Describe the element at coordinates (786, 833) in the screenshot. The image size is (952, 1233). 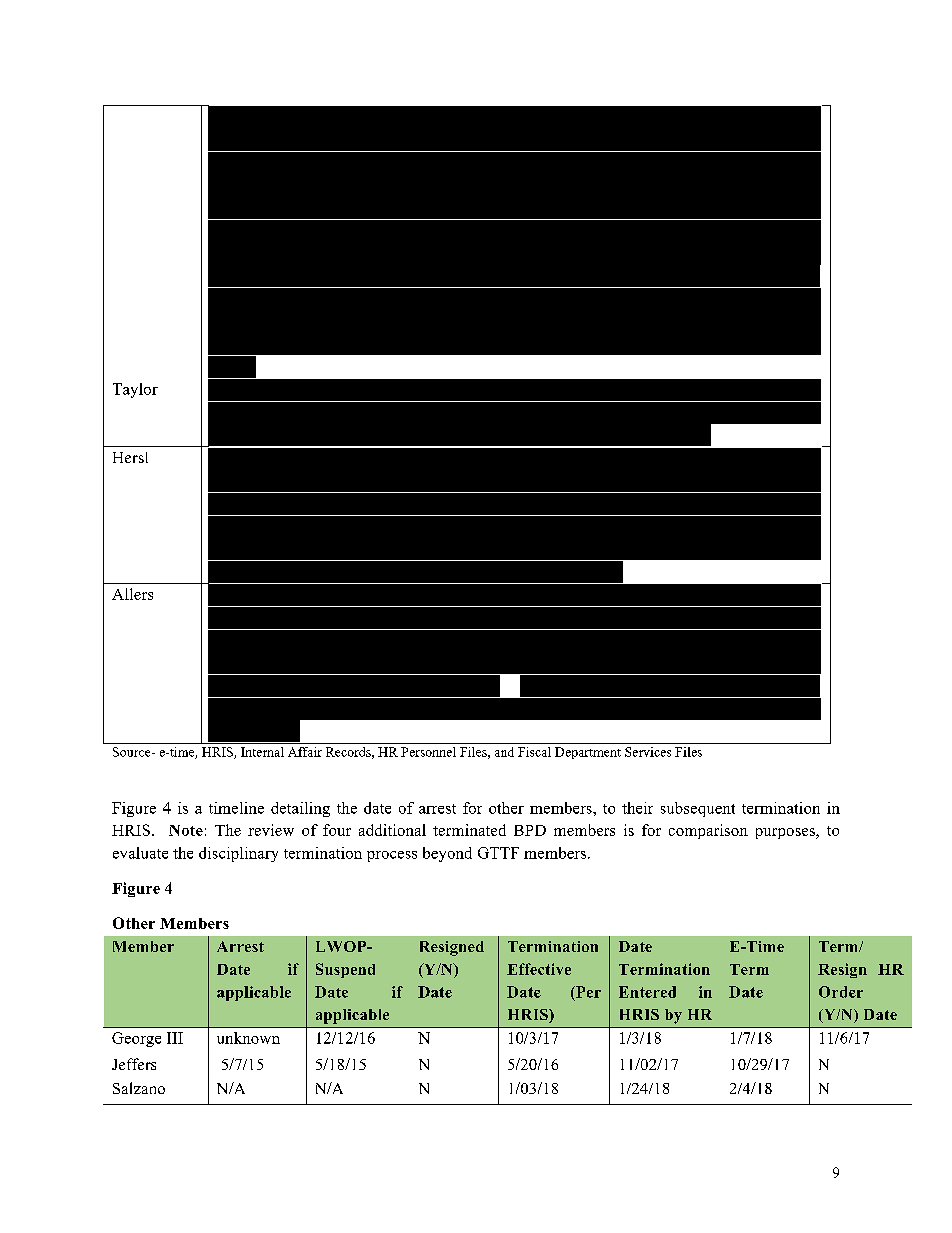
I see `purposes` at that location.
